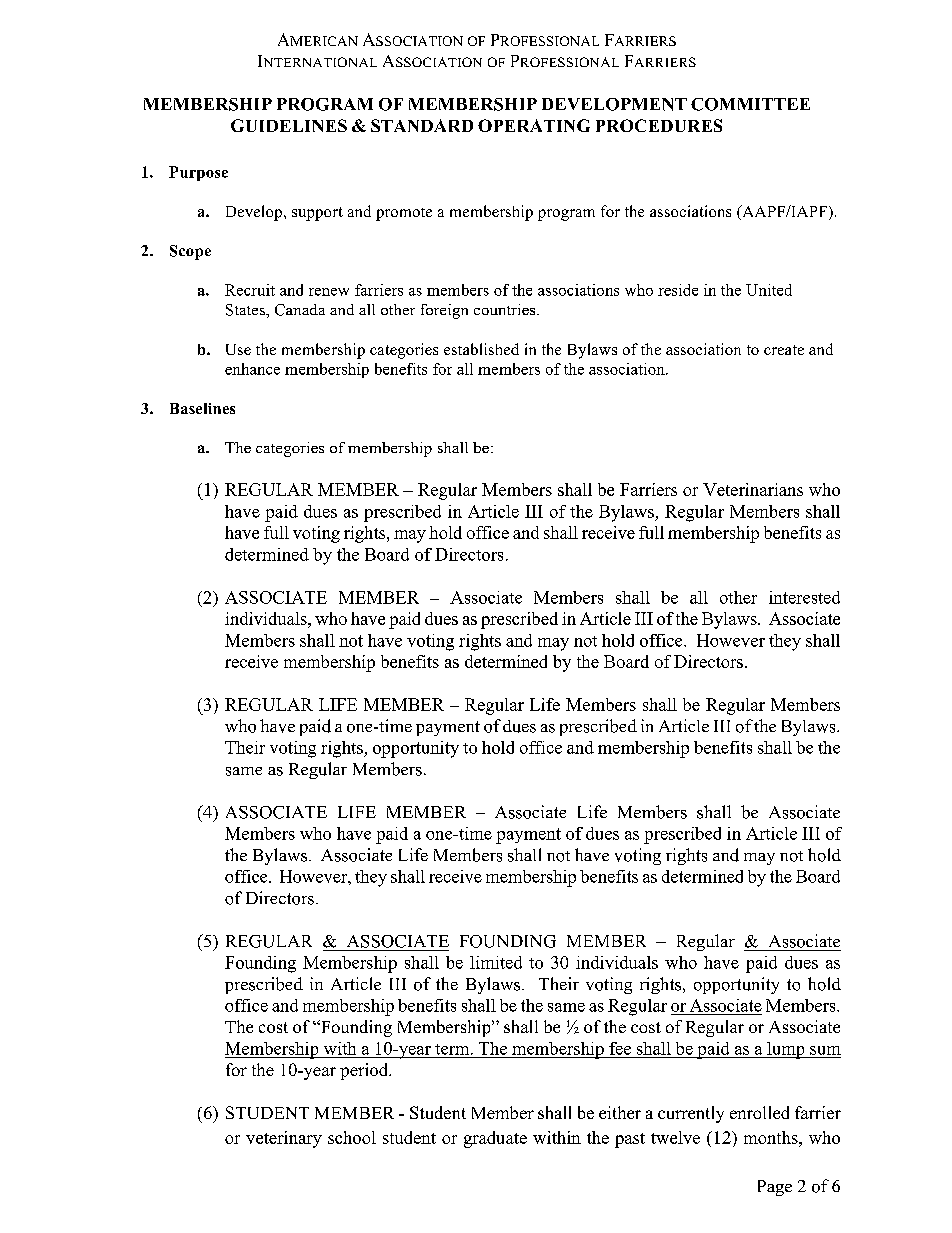  I want to click on Baselines, so click(202, 408).
